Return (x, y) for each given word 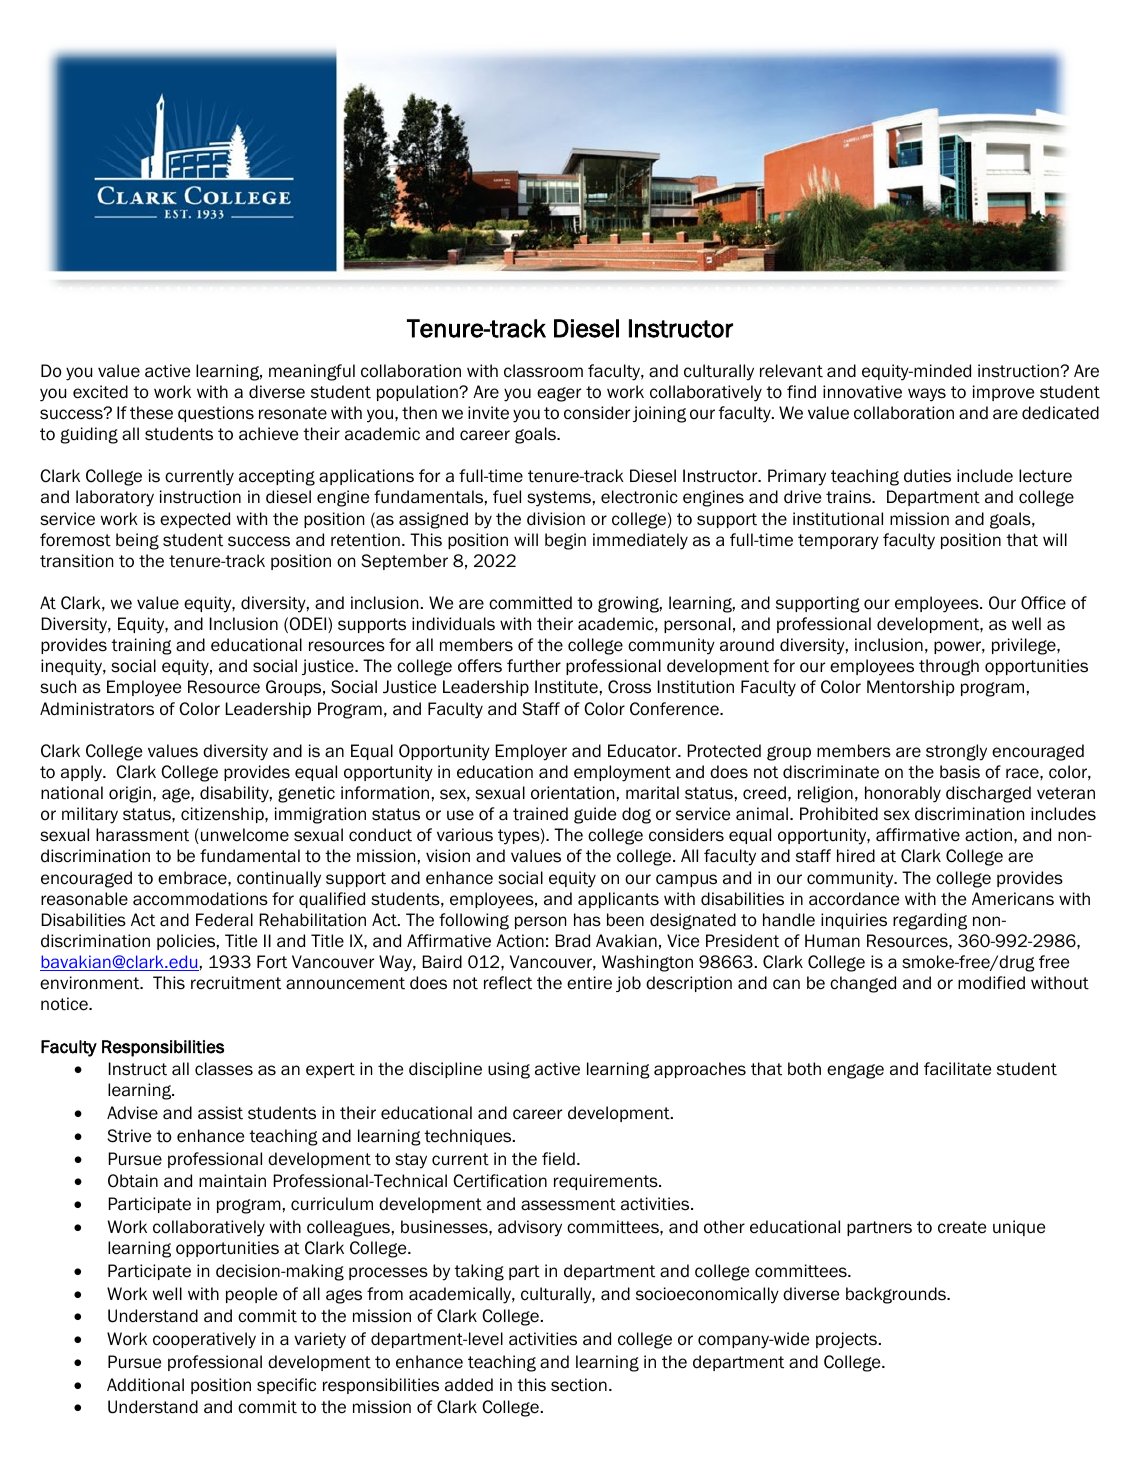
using (509, 1070)
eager (559, 394)
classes (224, 1069)
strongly (956, 752)
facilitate (957, 1069)
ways (927, 395)
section (579, 1385)
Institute (566, 687)
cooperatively (204, 1340)
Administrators (97, 709)
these (151, 413)
